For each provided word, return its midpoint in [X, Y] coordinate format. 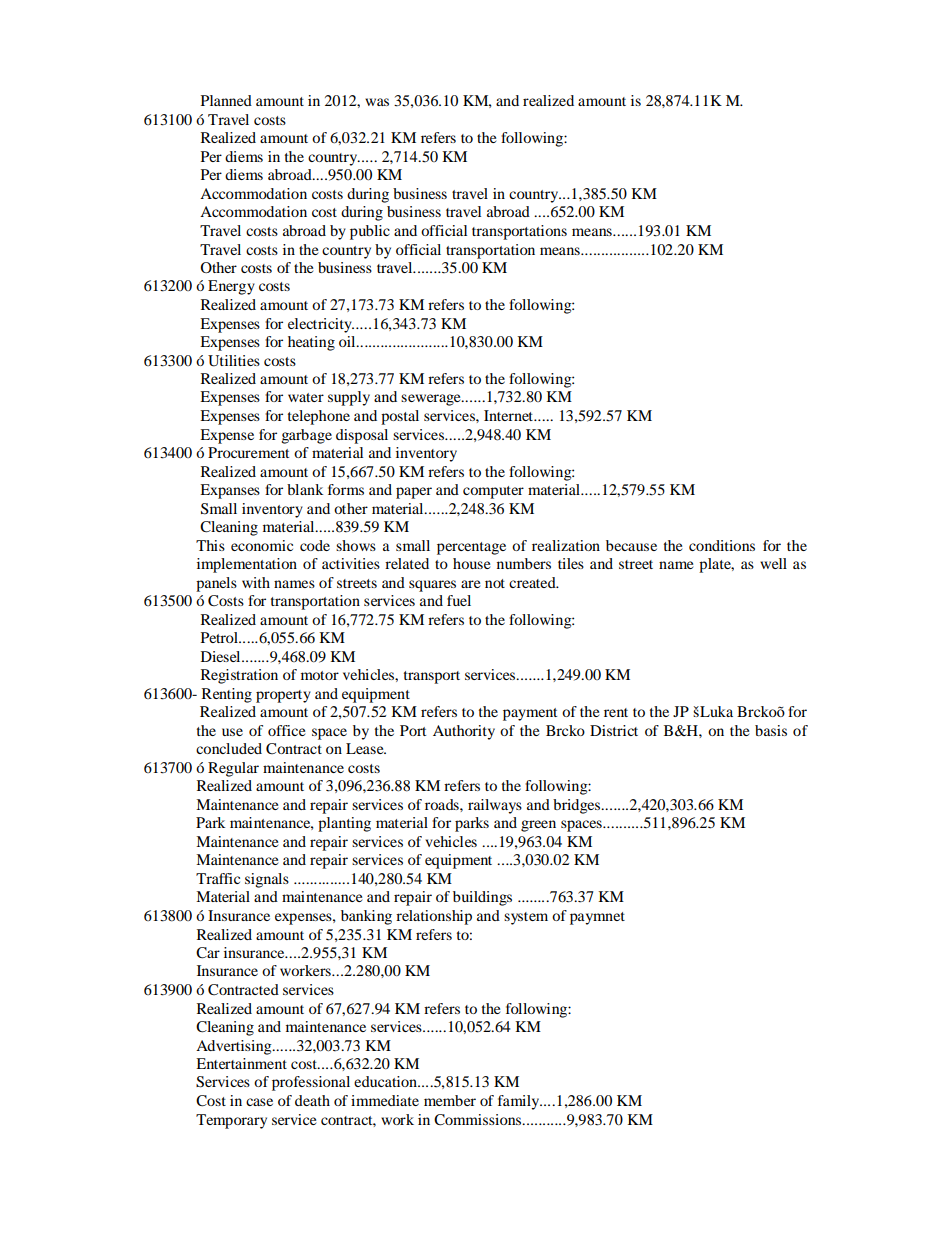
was [377, 102]
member [450, 1100]
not [495, 583]
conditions [722, 545]
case [259, 1102]
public [370, 232]
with [256, 582]
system [526, 918]
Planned [226, 100]
